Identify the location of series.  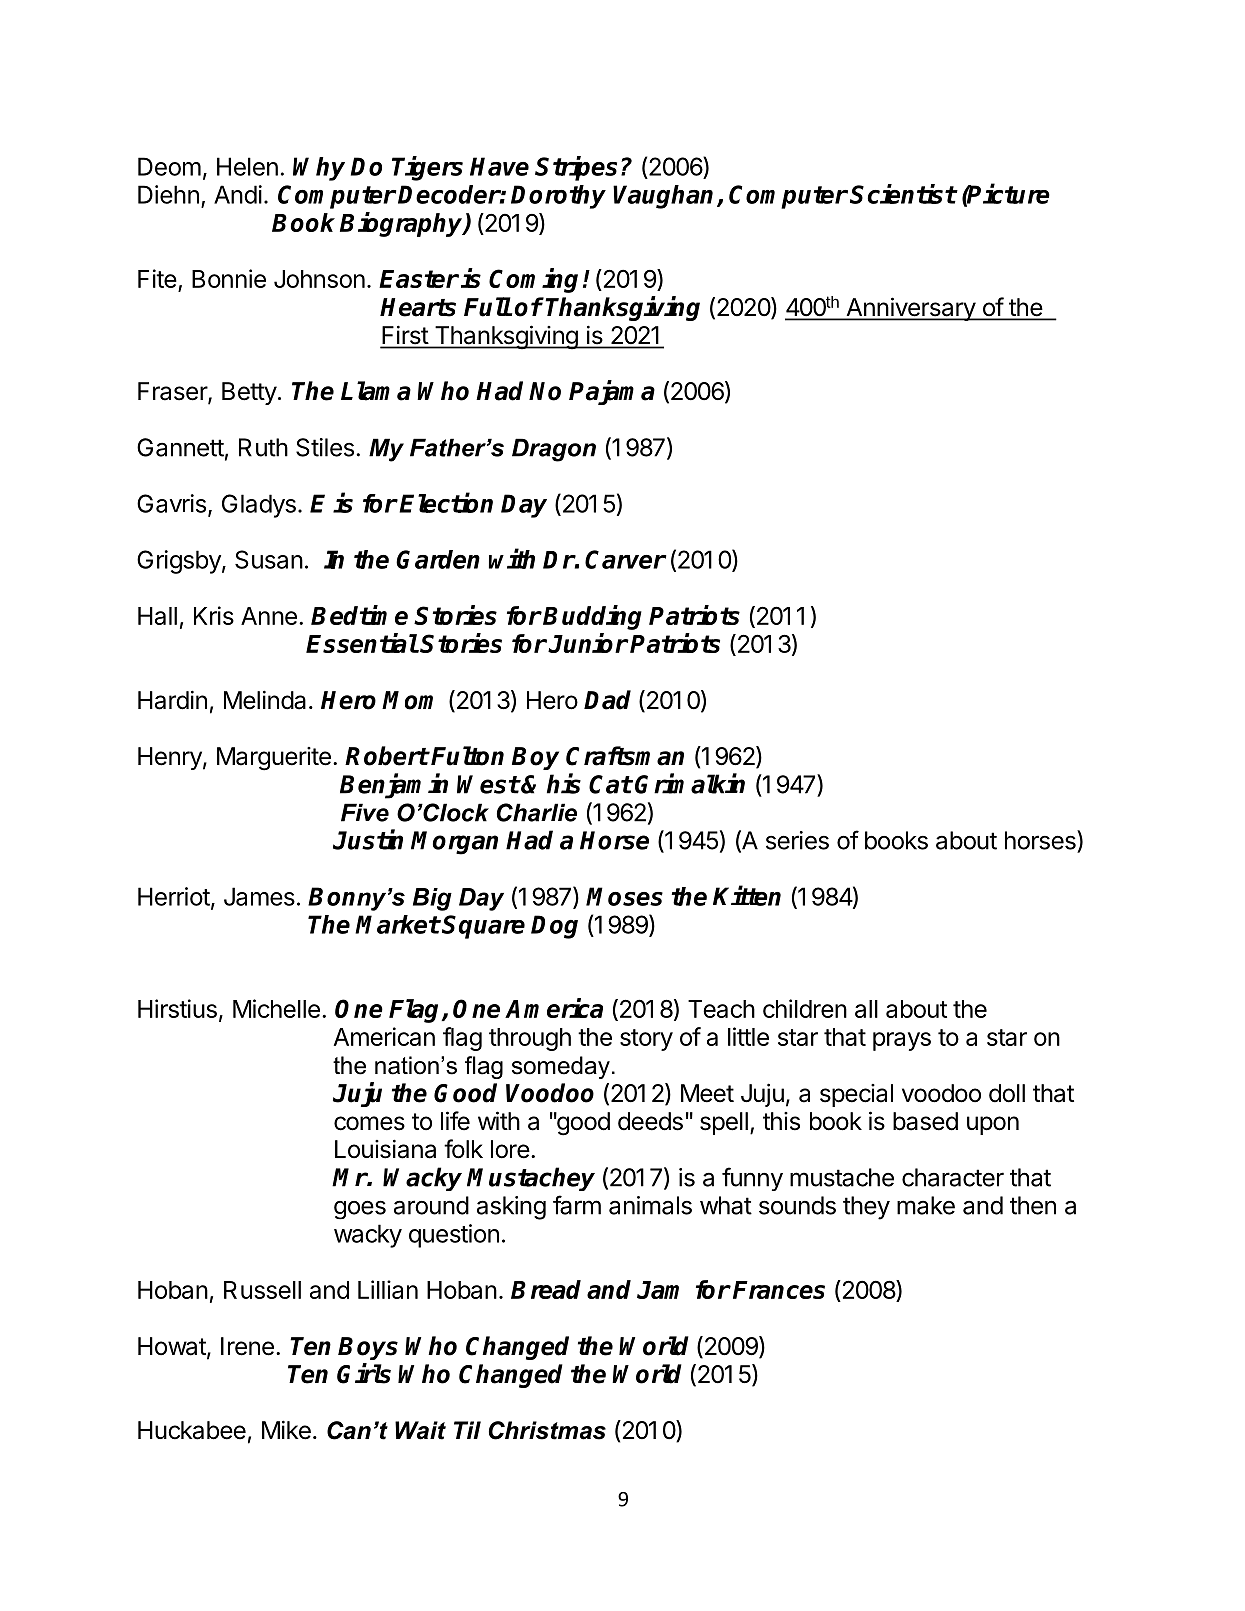
(797, 840).
